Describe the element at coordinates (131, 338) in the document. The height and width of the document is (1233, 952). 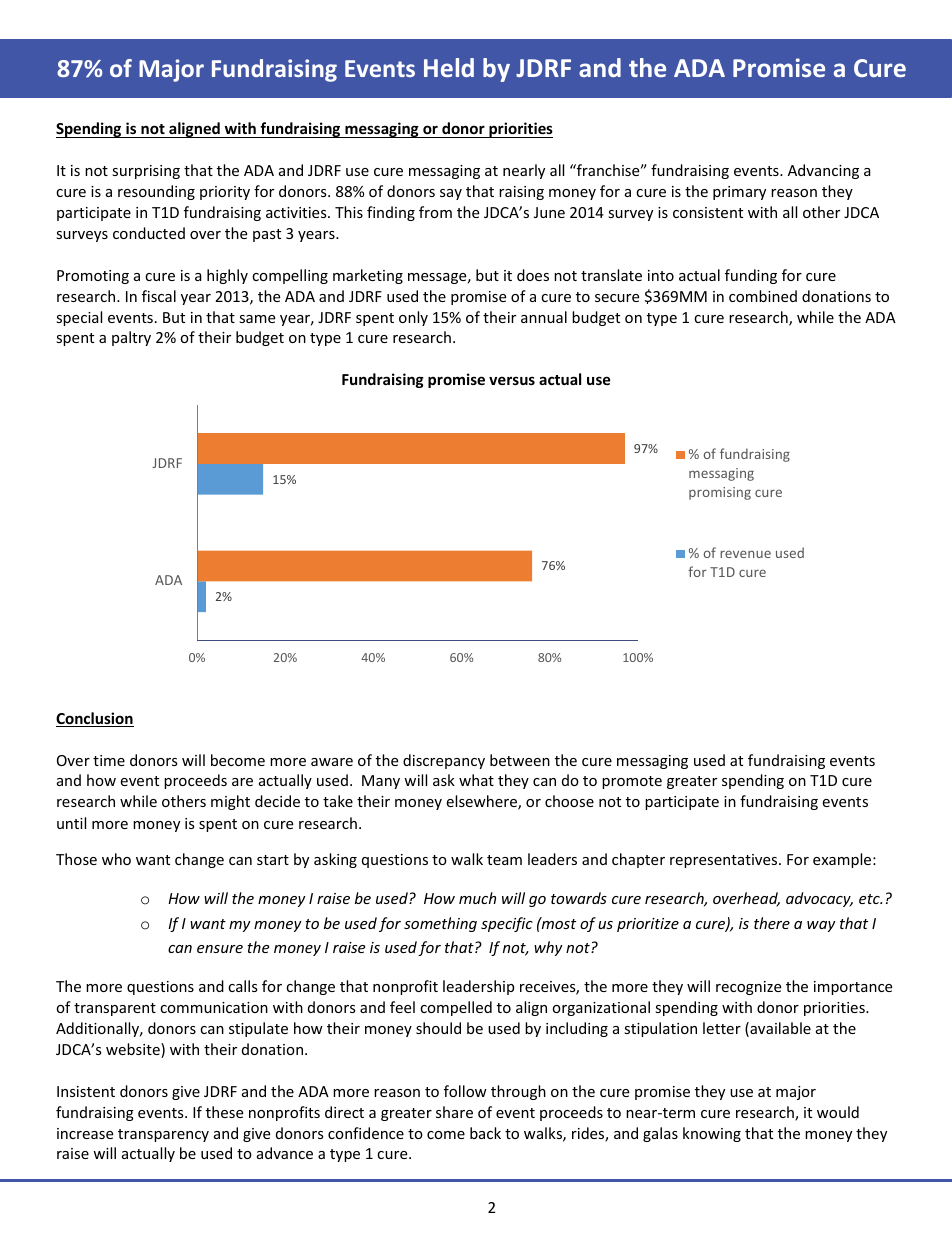
I see `paltry` at that location.
